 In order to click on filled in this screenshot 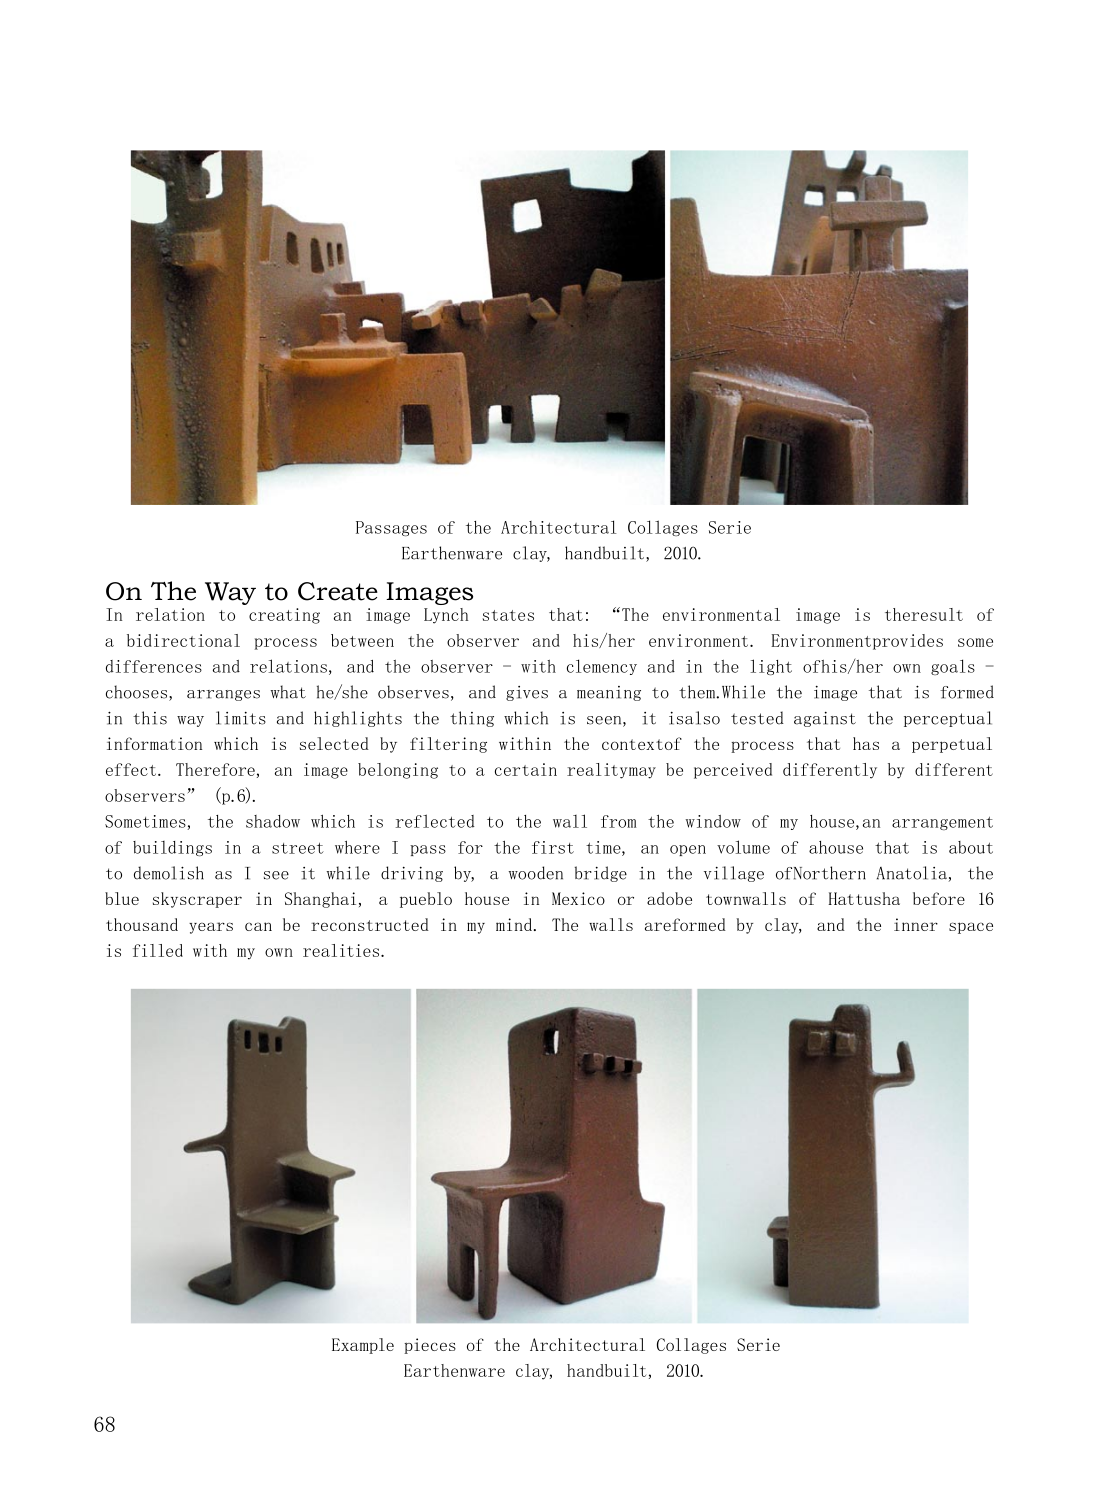, I will do `click(158, 950)`.
